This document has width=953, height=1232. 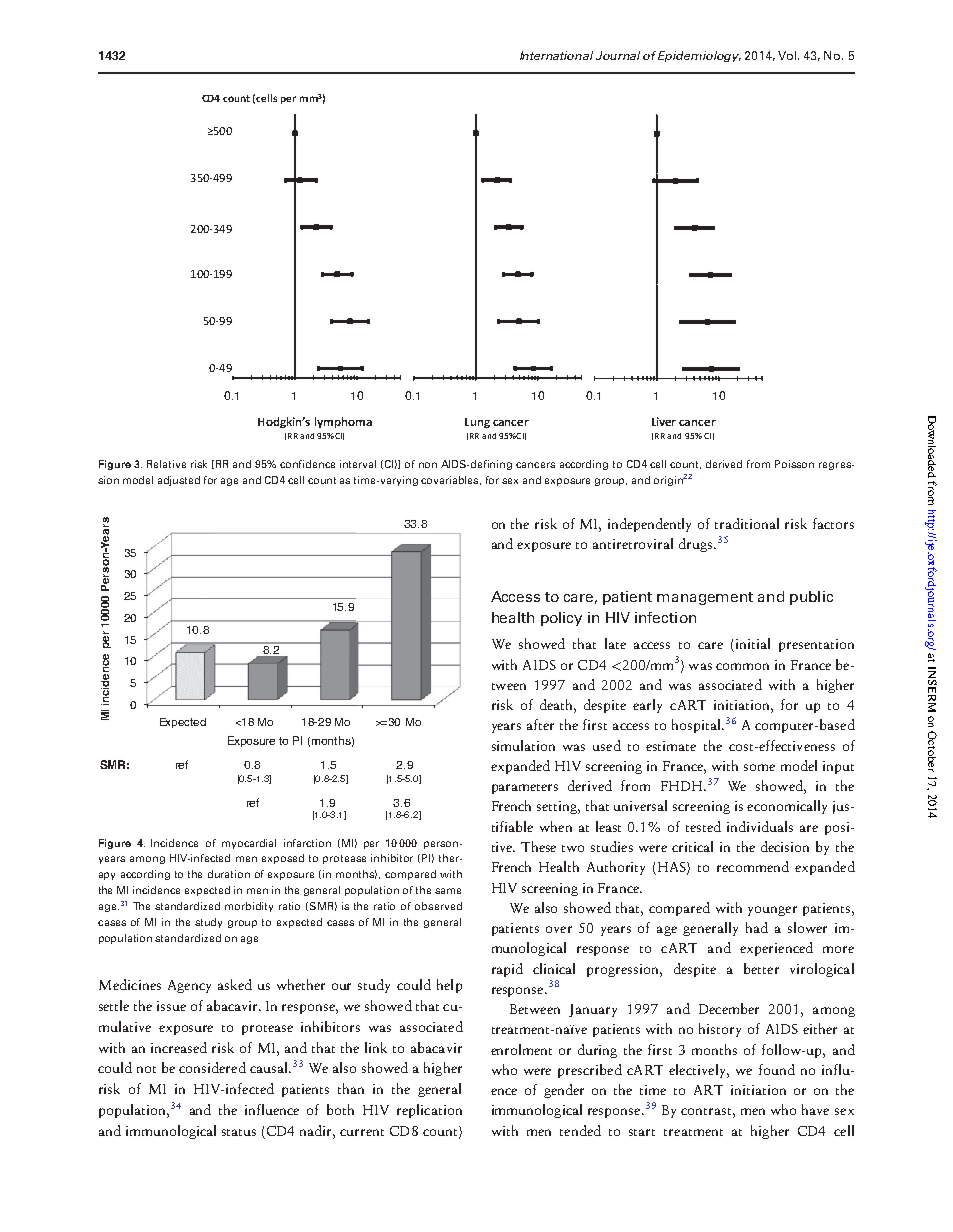 What do you see at coordinates (664, 421) in the document?
I see `Liver` at bounding box center [664, 421].
